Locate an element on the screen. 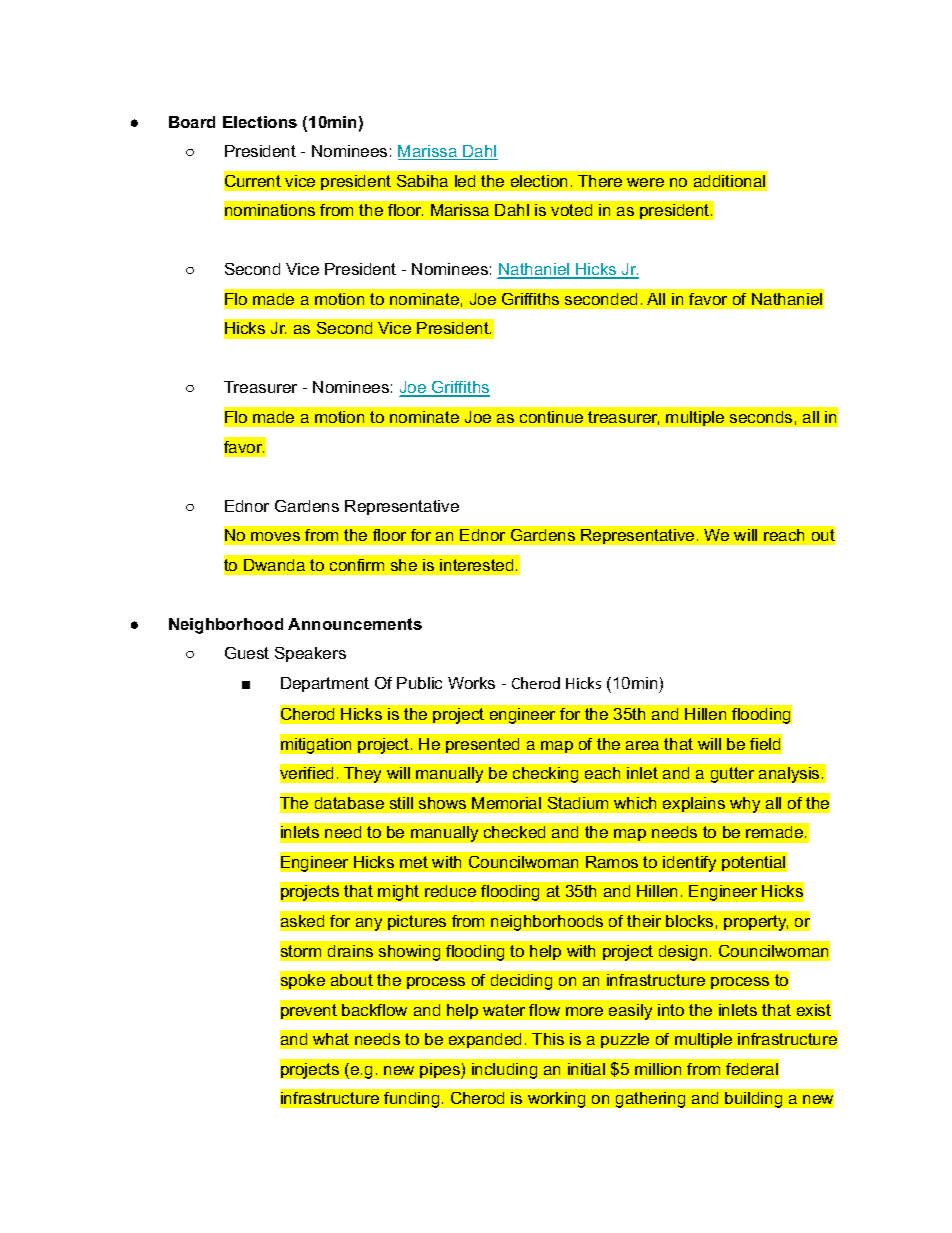 The height and width of the screenshot is (1233, 952). water is located at coordinates (504, 1010).
